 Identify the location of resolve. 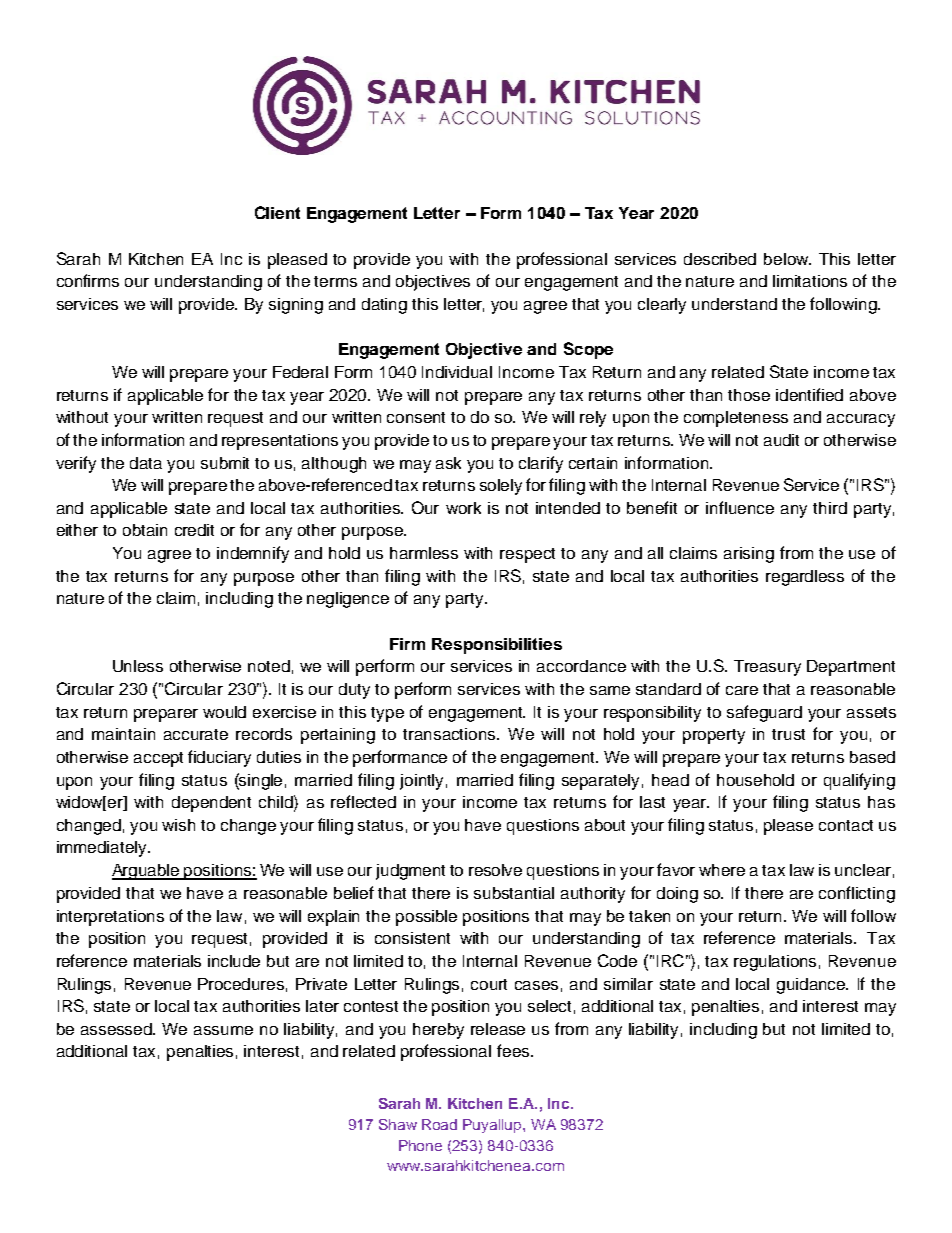
(495, 870).
